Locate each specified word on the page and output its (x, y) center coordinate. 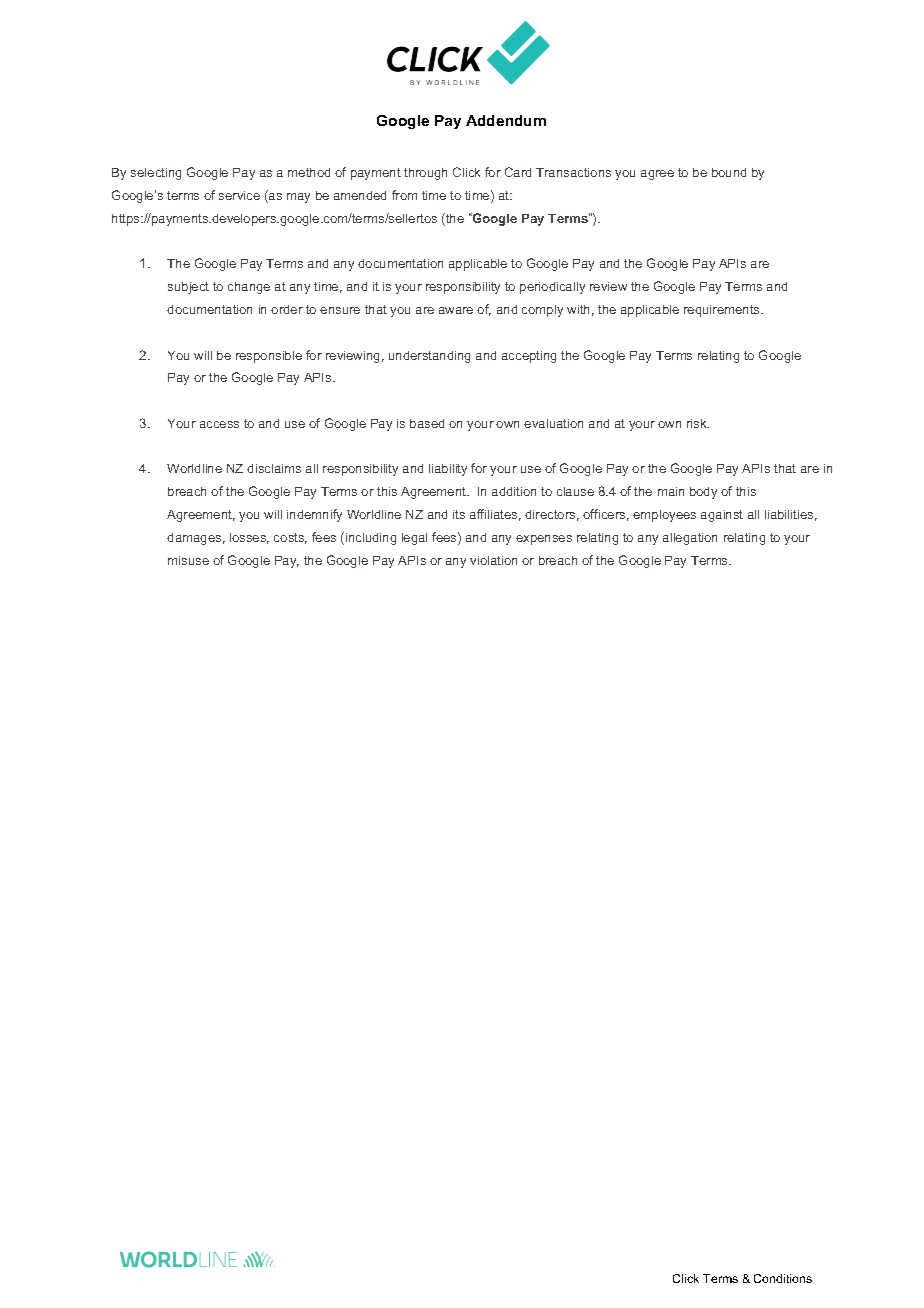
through (425, 174)
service (239, 195)
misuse (188, 560)
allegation (690, 539)
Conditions (783, 1278)
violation (493, 560)
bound (729, 172)
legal (414, 539)
